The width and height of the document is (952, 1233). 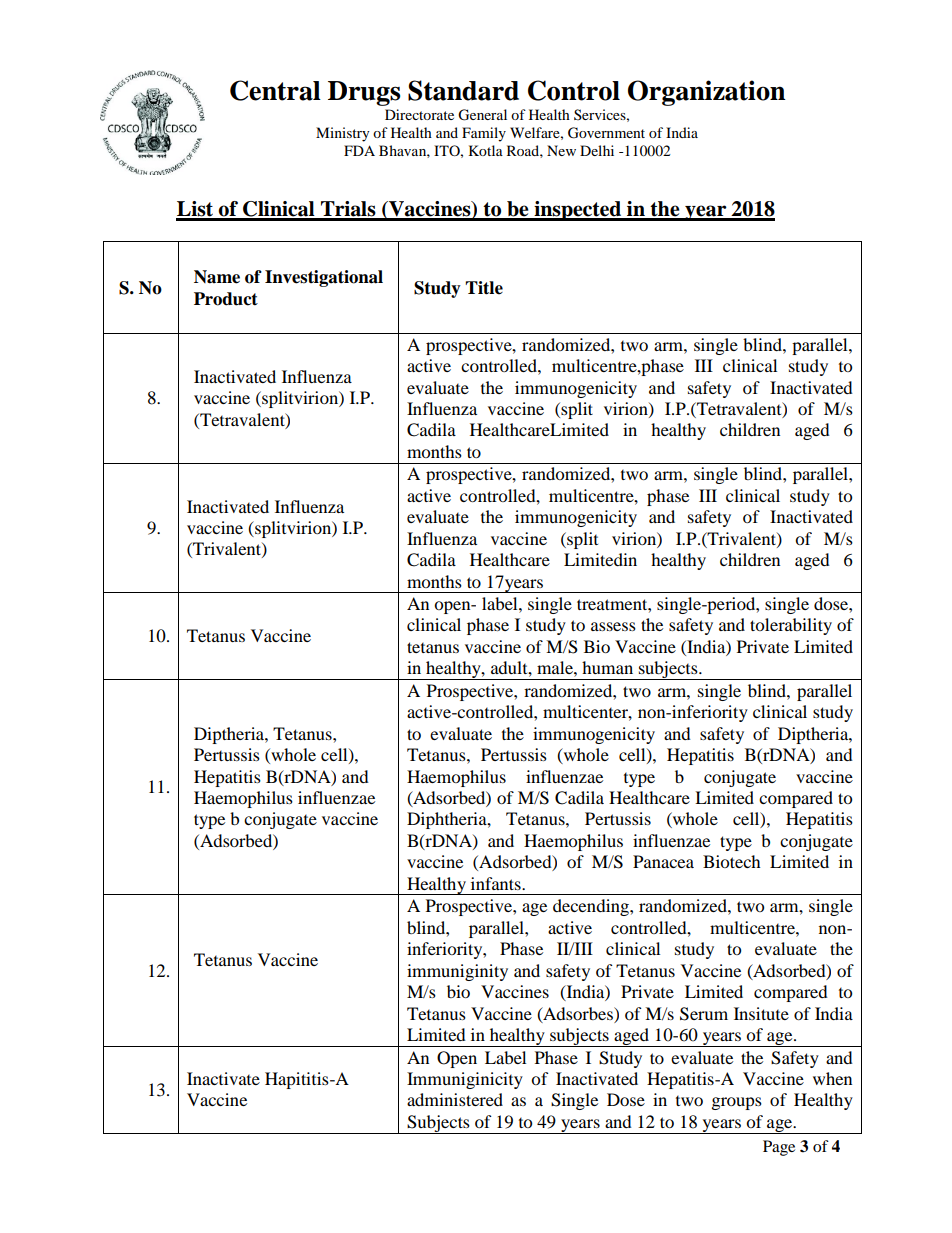 What do you see at coordinates (482, 115) in the document?
I see `General` at bounding box center [482, 115].
